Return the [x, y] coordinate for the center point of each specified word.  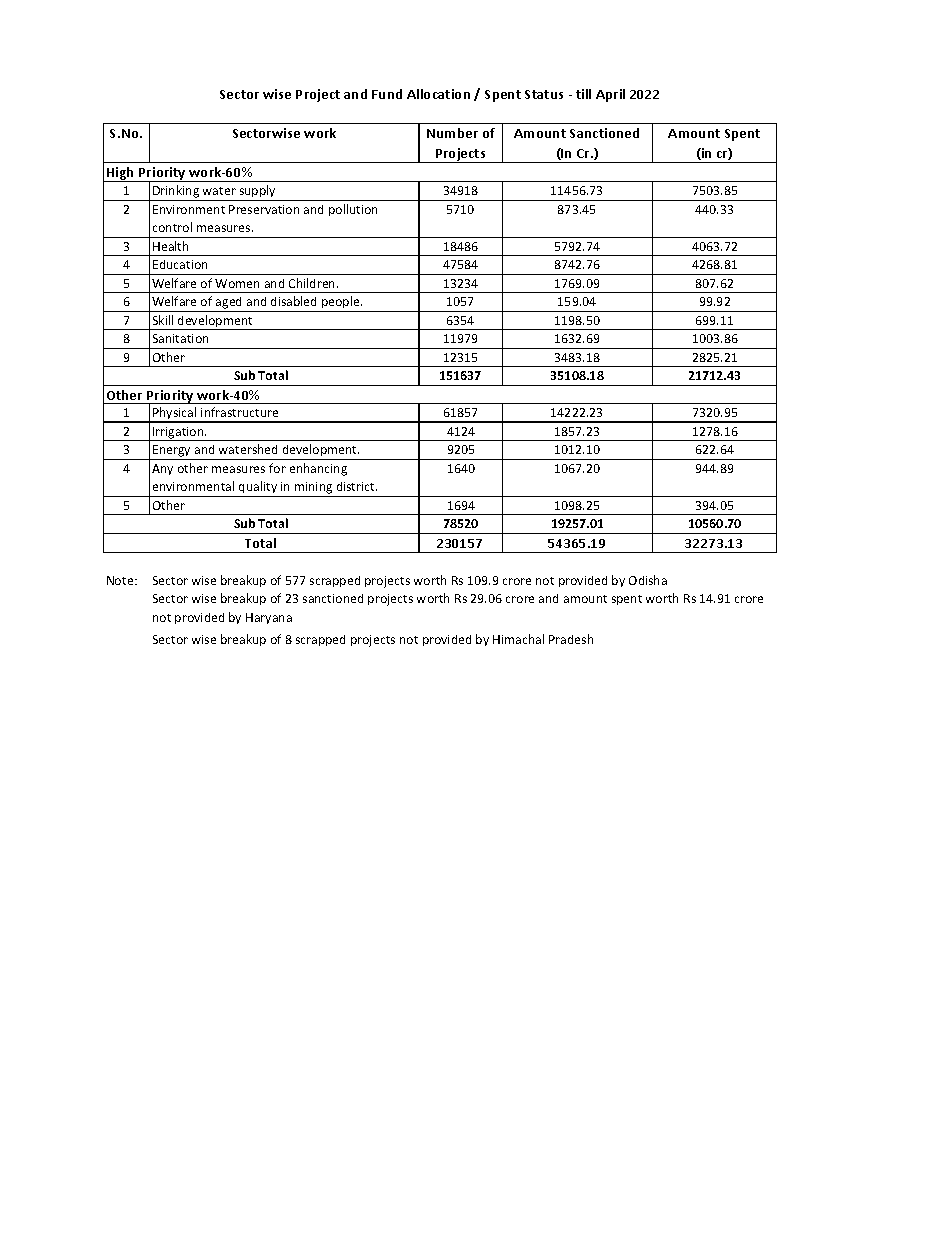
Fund [387, 94]
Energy [172, 452]
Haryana [269, 618]
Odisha [648, 580]
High [121, 174]
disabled [293, 301]
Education [180, 264]
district [357, 486]
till [583, 94]
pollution [353, 210]
